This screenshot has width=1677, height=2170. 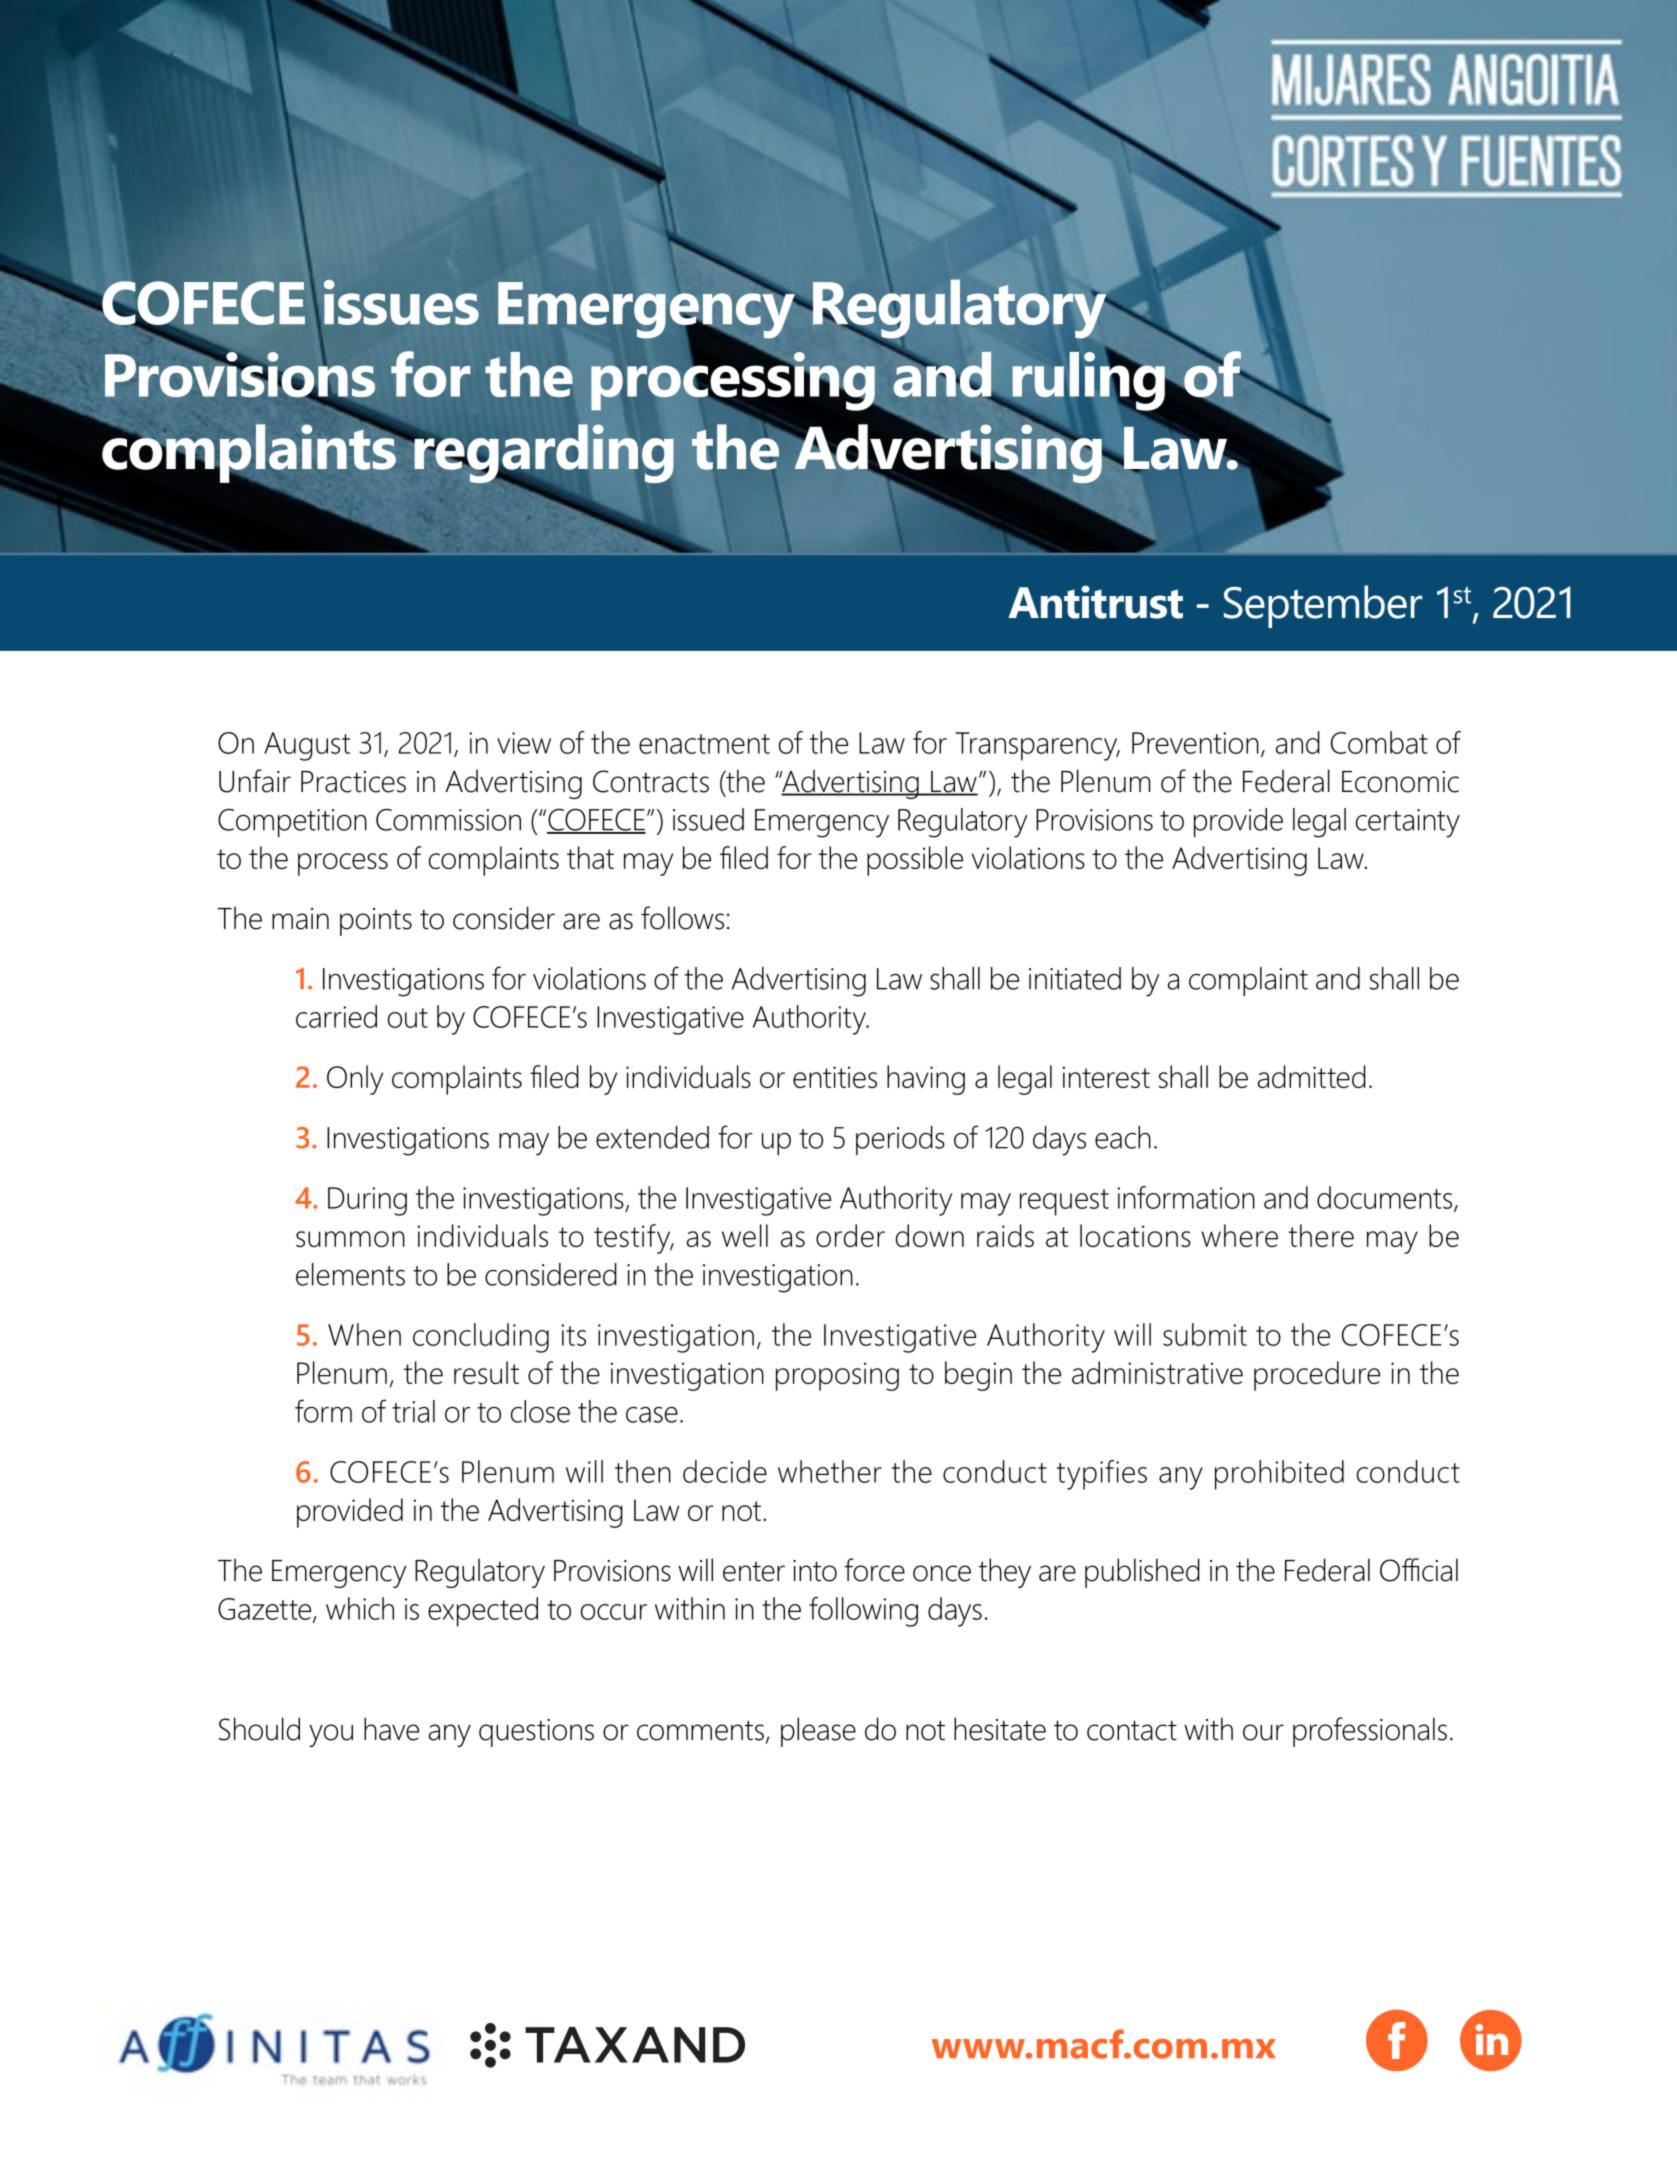 I want to click on issues, so click(x=401, y=302).
